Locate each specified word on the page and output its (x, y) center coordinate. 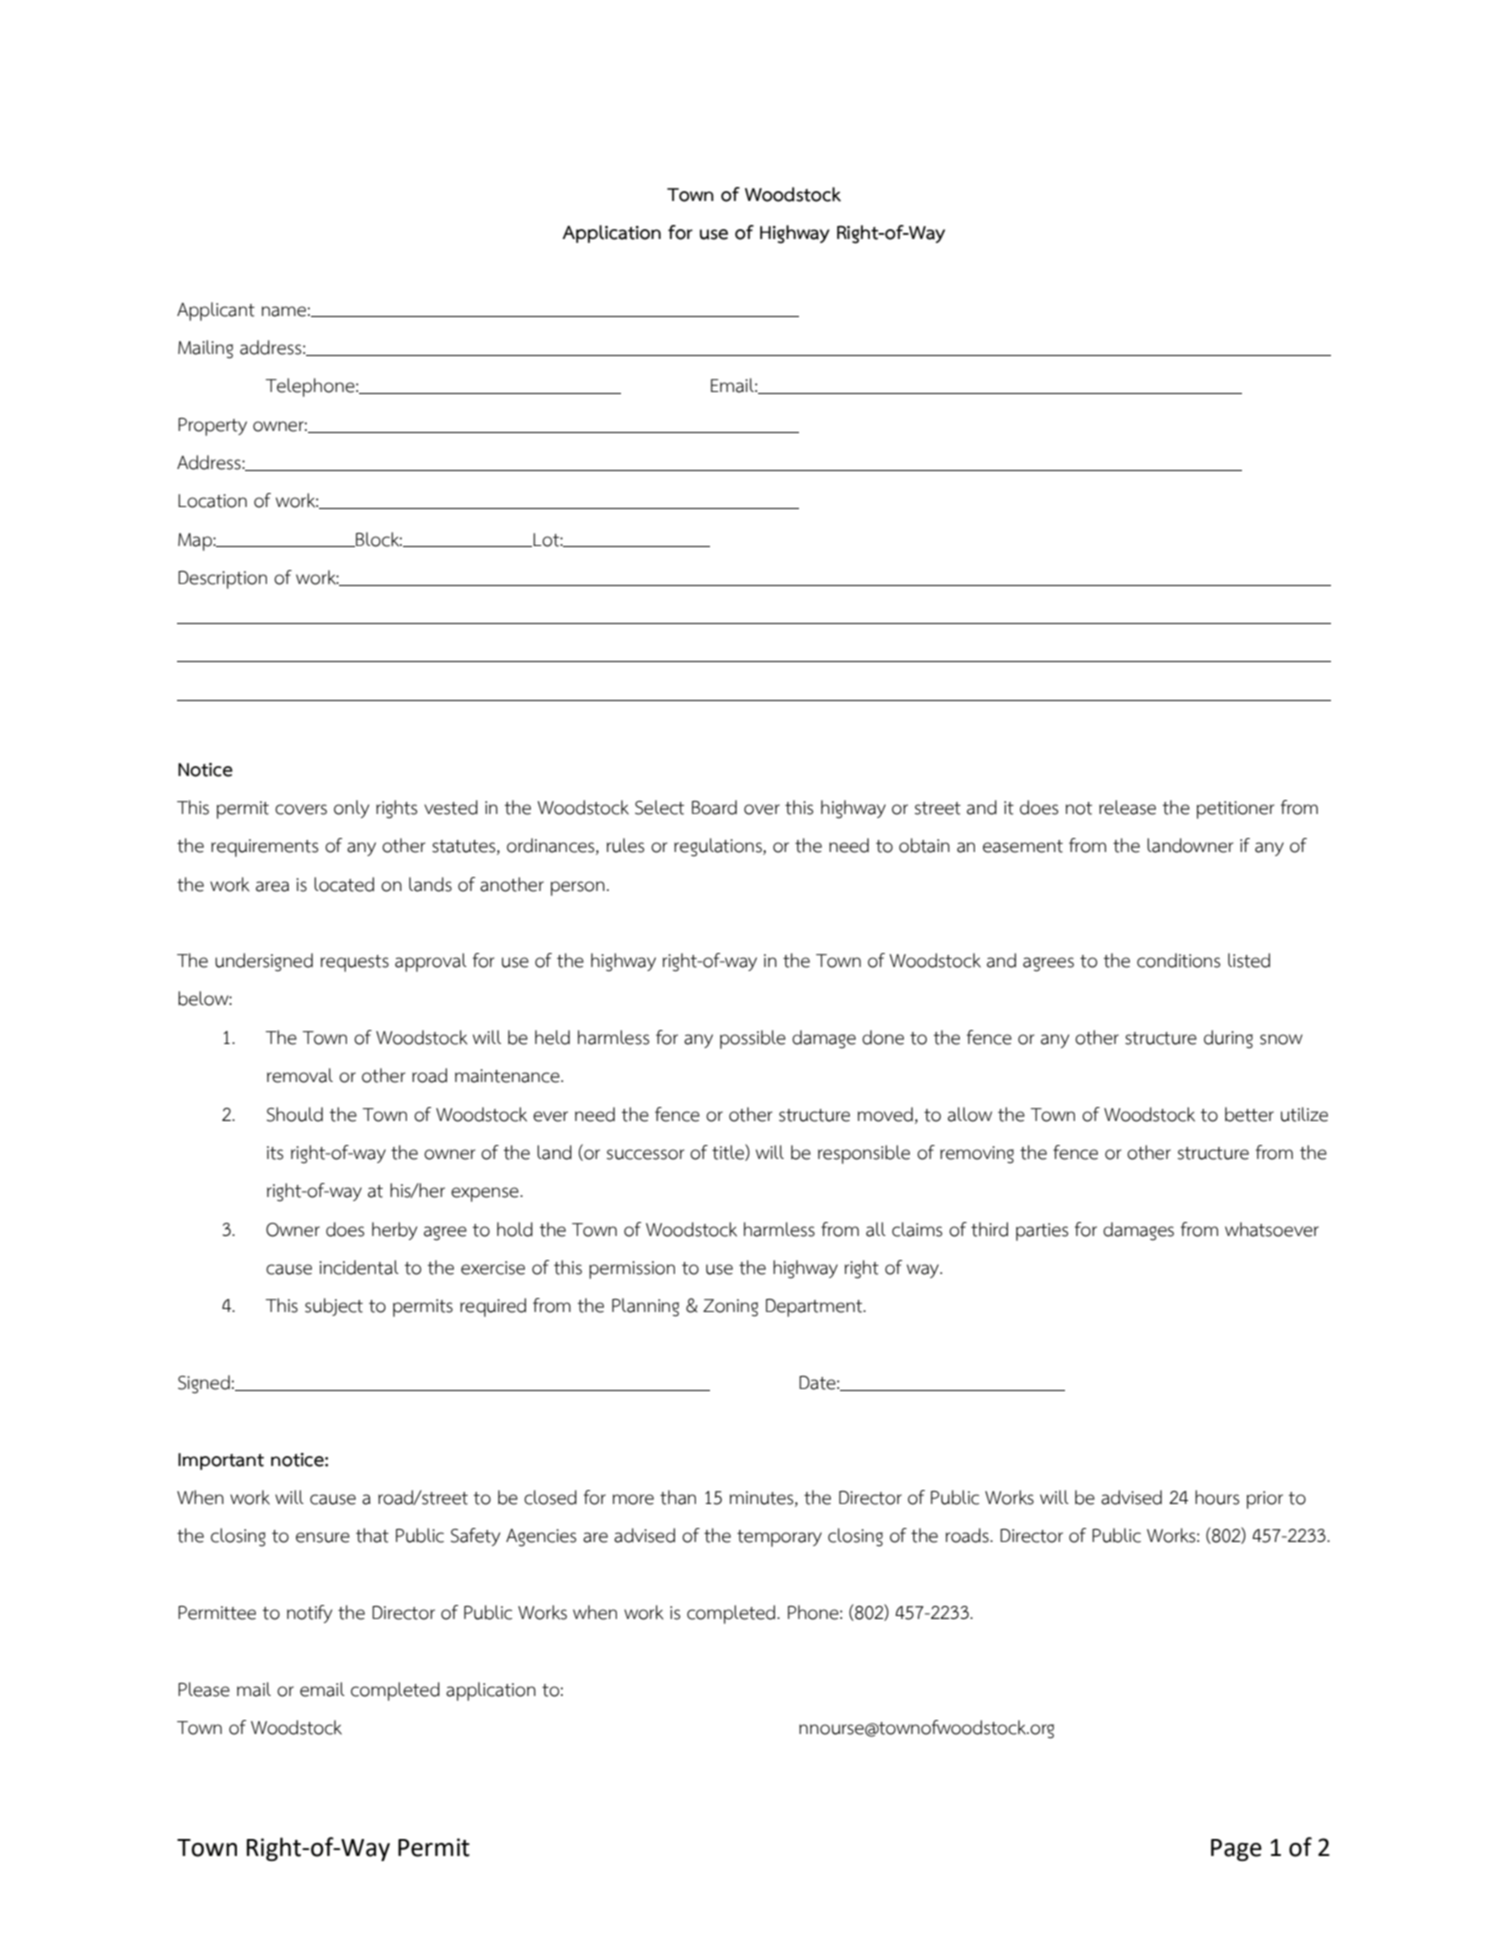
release (1127, 807)
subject (334, 1307)
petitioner (1236, 810)
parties (1042, 1232)
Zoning (730, 1308)
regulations (719, 847)
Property (212, 427)
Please (204, 1689)
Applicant (216, 311)
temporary (779, 1538)
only (351, 809)
